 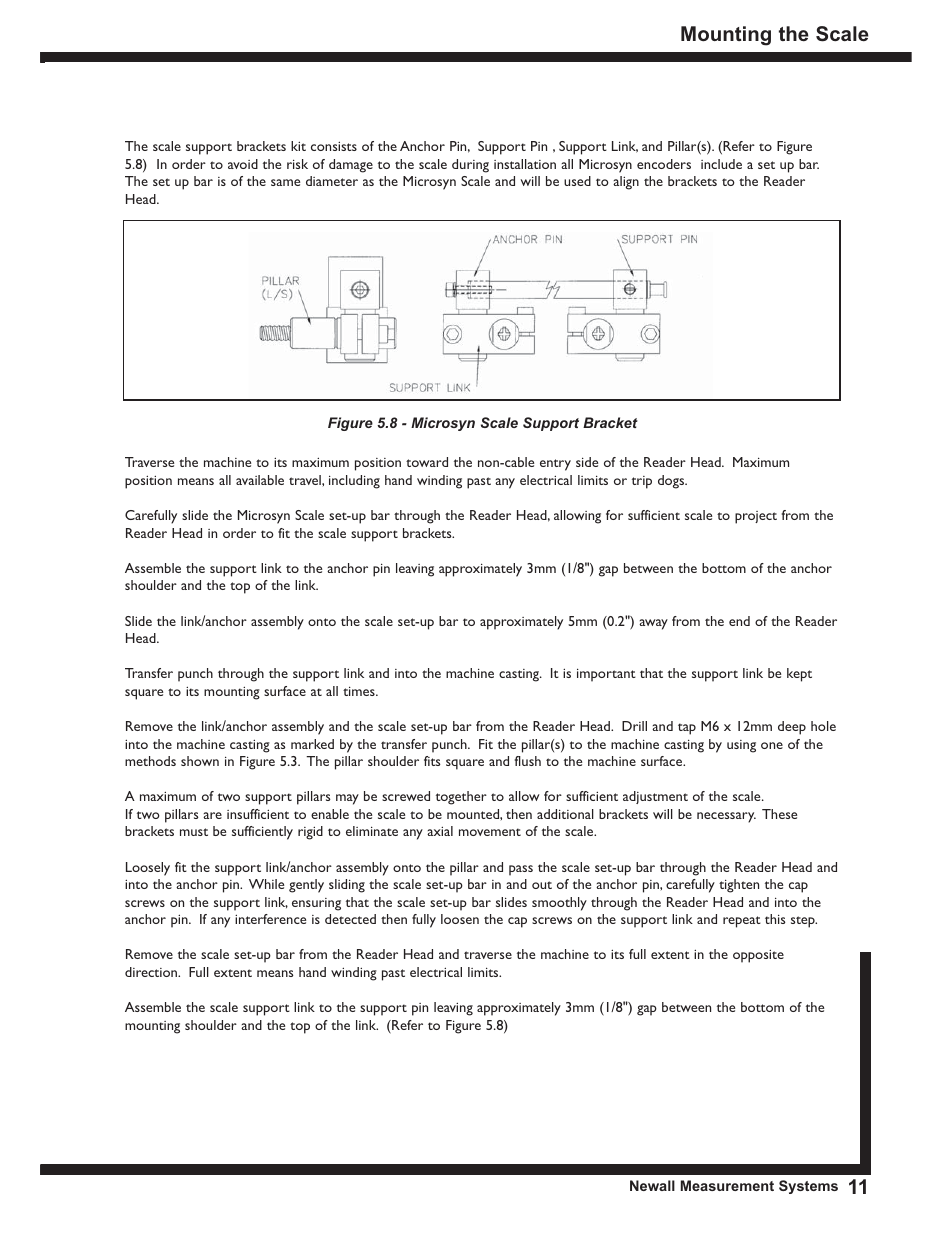 I want to click on include, so click(x=721, y=164).
